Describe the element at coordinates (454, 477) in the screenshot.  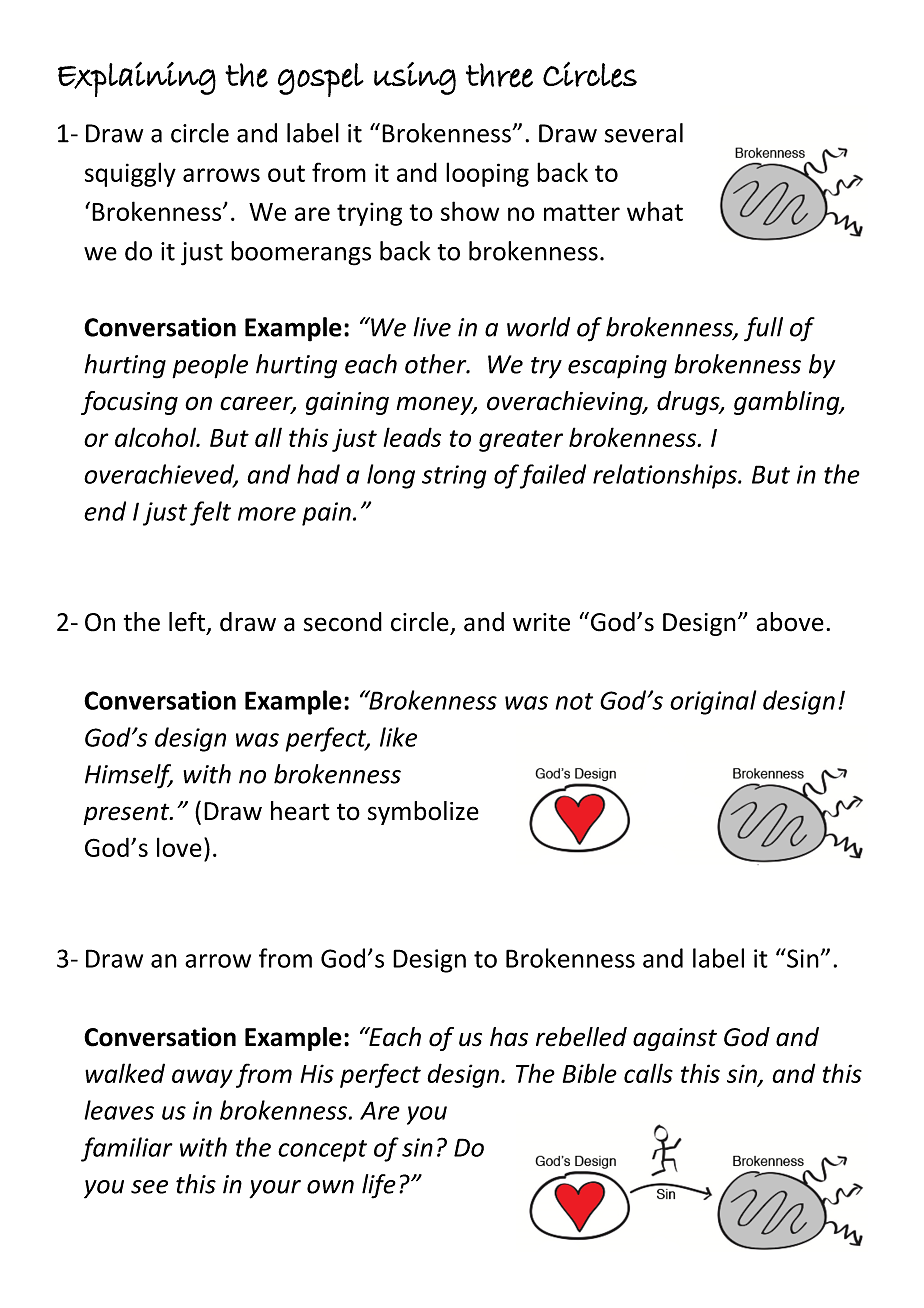
I see `string` at that location.
